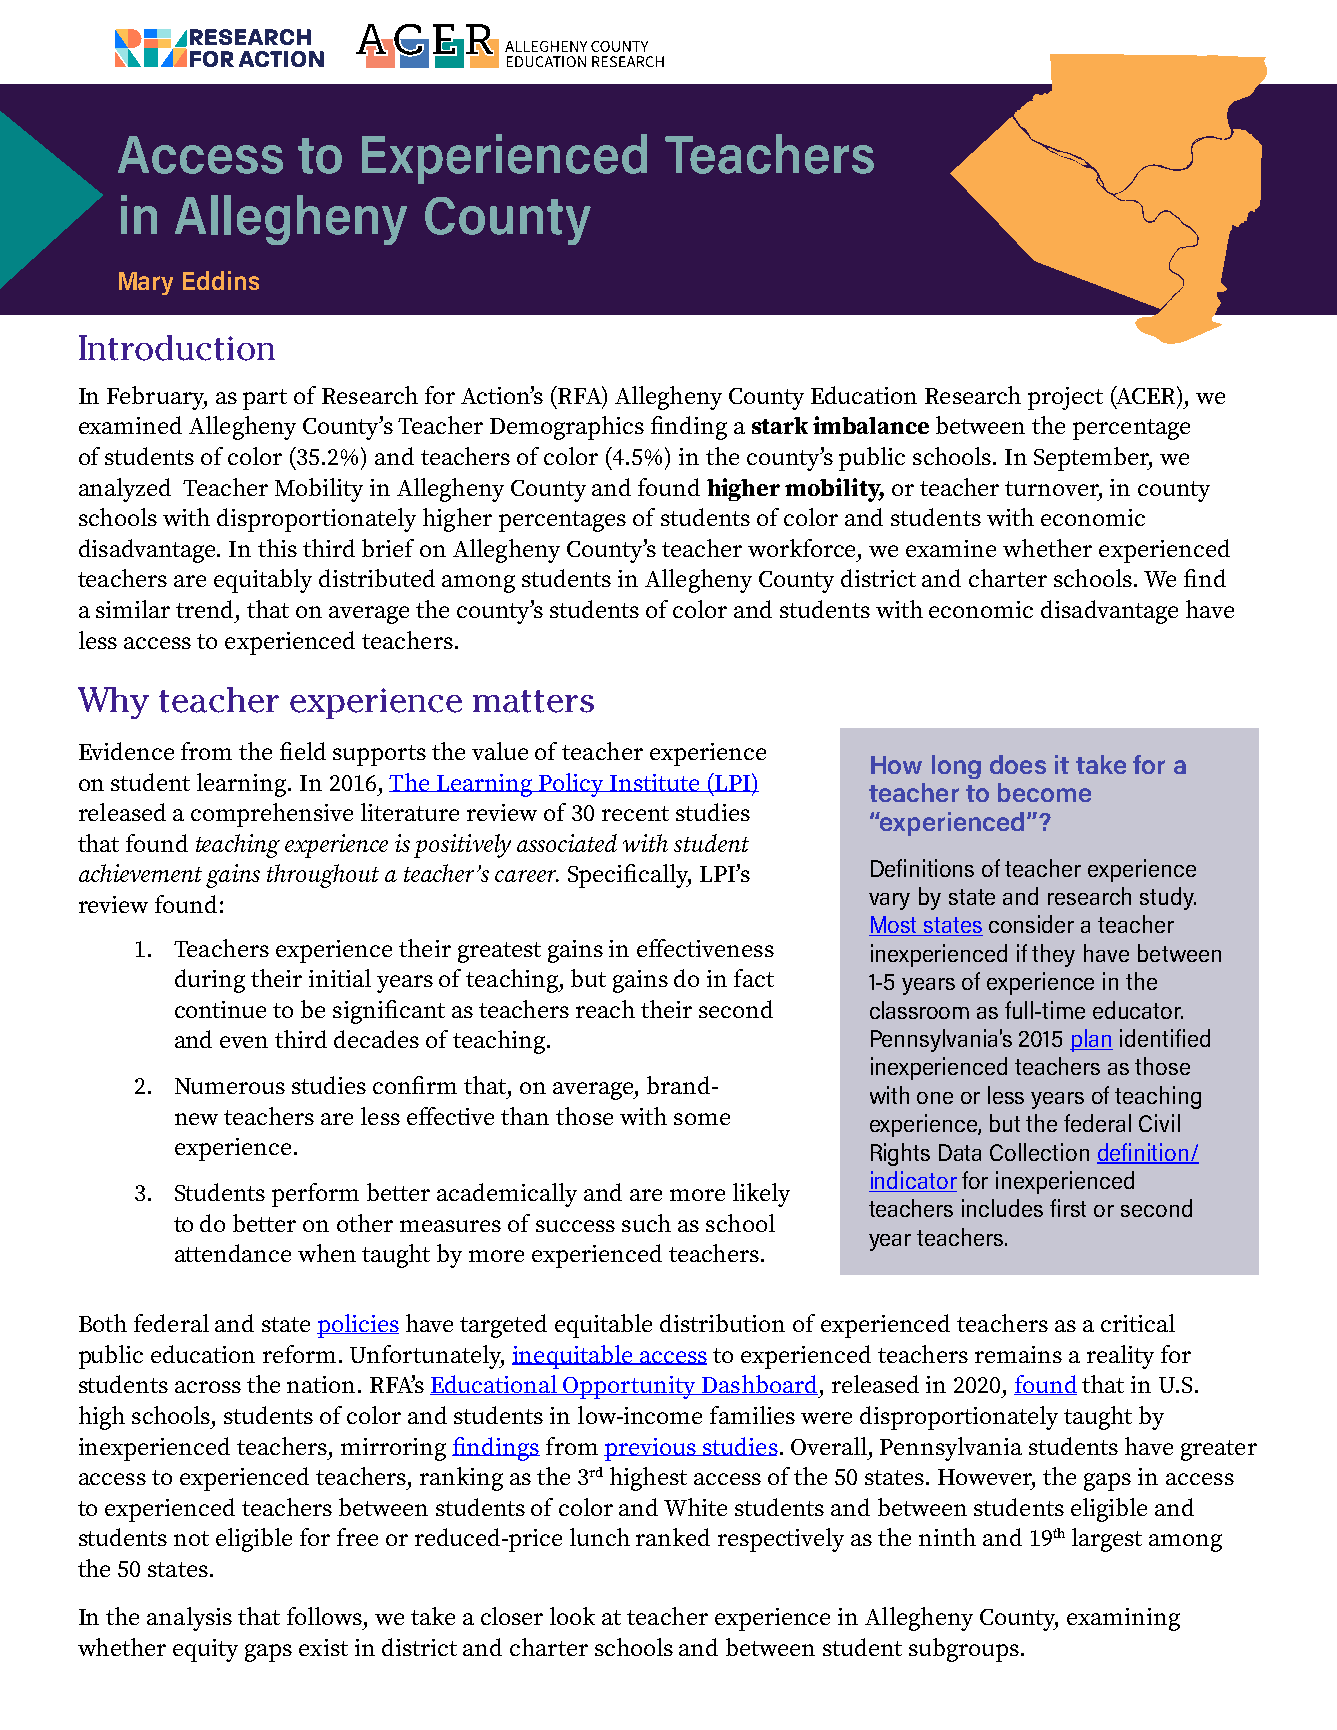 The height and width of the screenshot is (1730, 1337). What do you see at coordinates (220, 1009) in the screenshot?
I see `continue` at bounding box center [220, 1009].
